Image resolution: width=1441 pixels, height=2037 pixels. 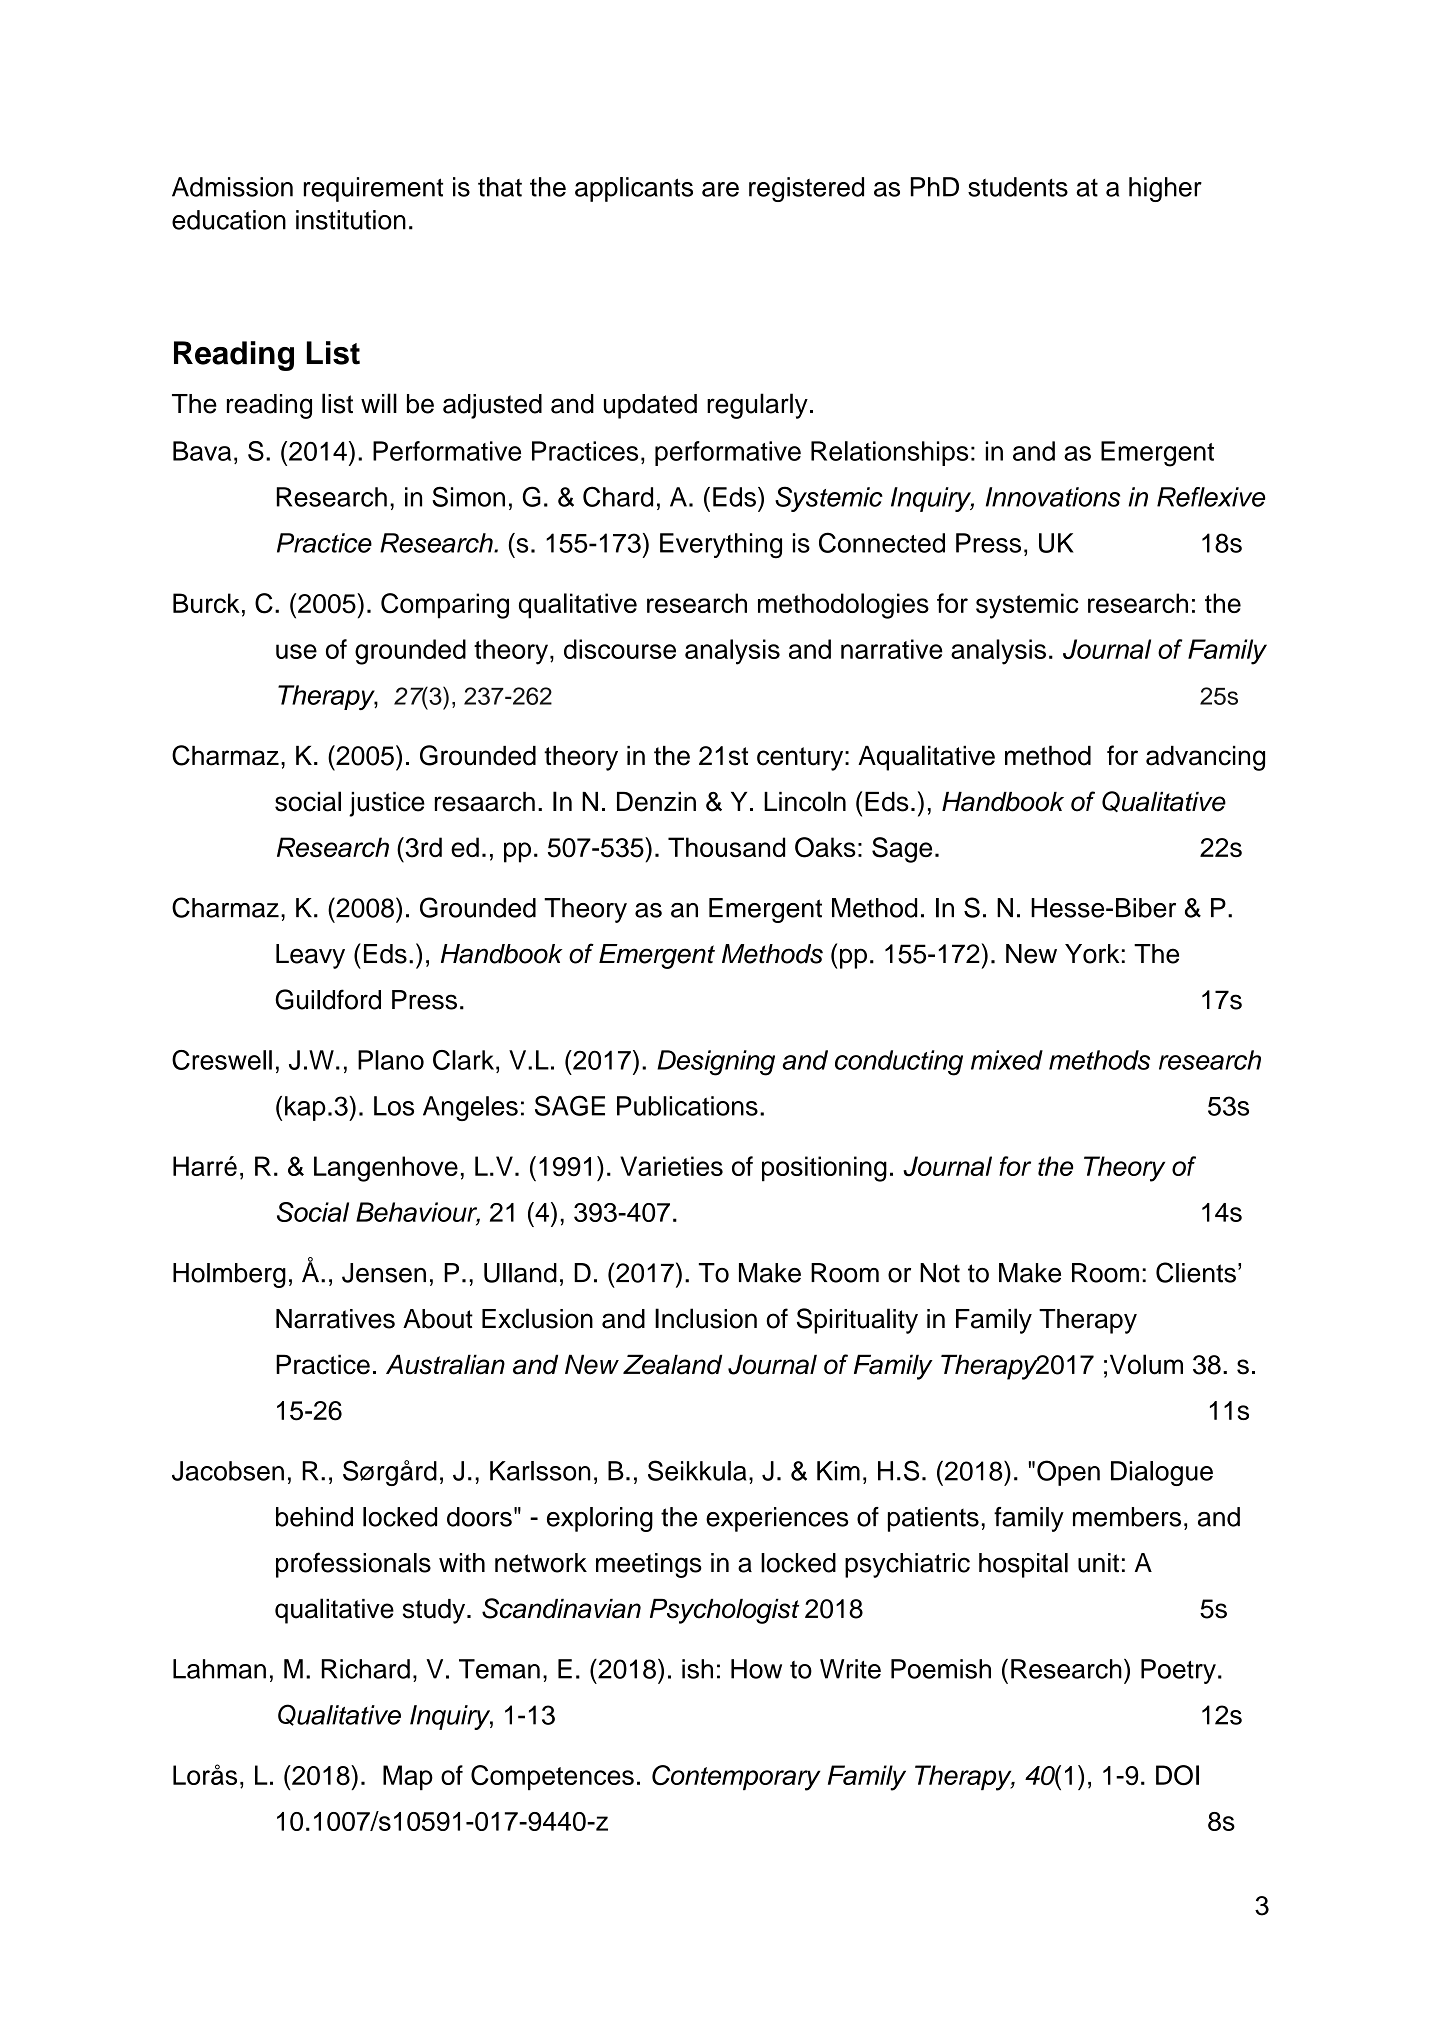 What do you see at coordinates (1196, 1272) in the screenshot?
I see `Clients` at bounding box center [1196, 1272].
